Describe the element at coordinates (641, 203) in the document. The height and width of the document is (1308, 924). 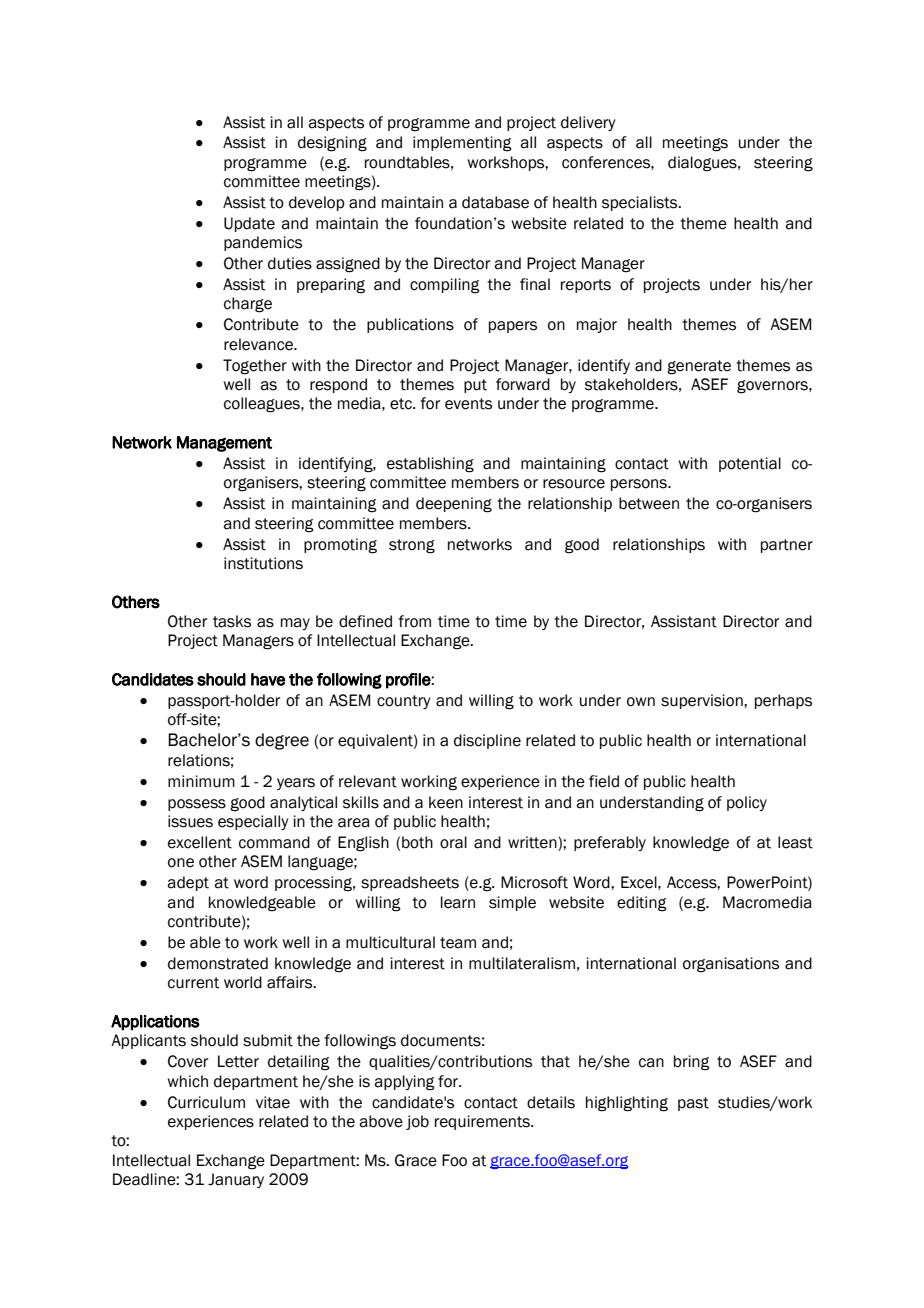
I see `specialists` at that location.
